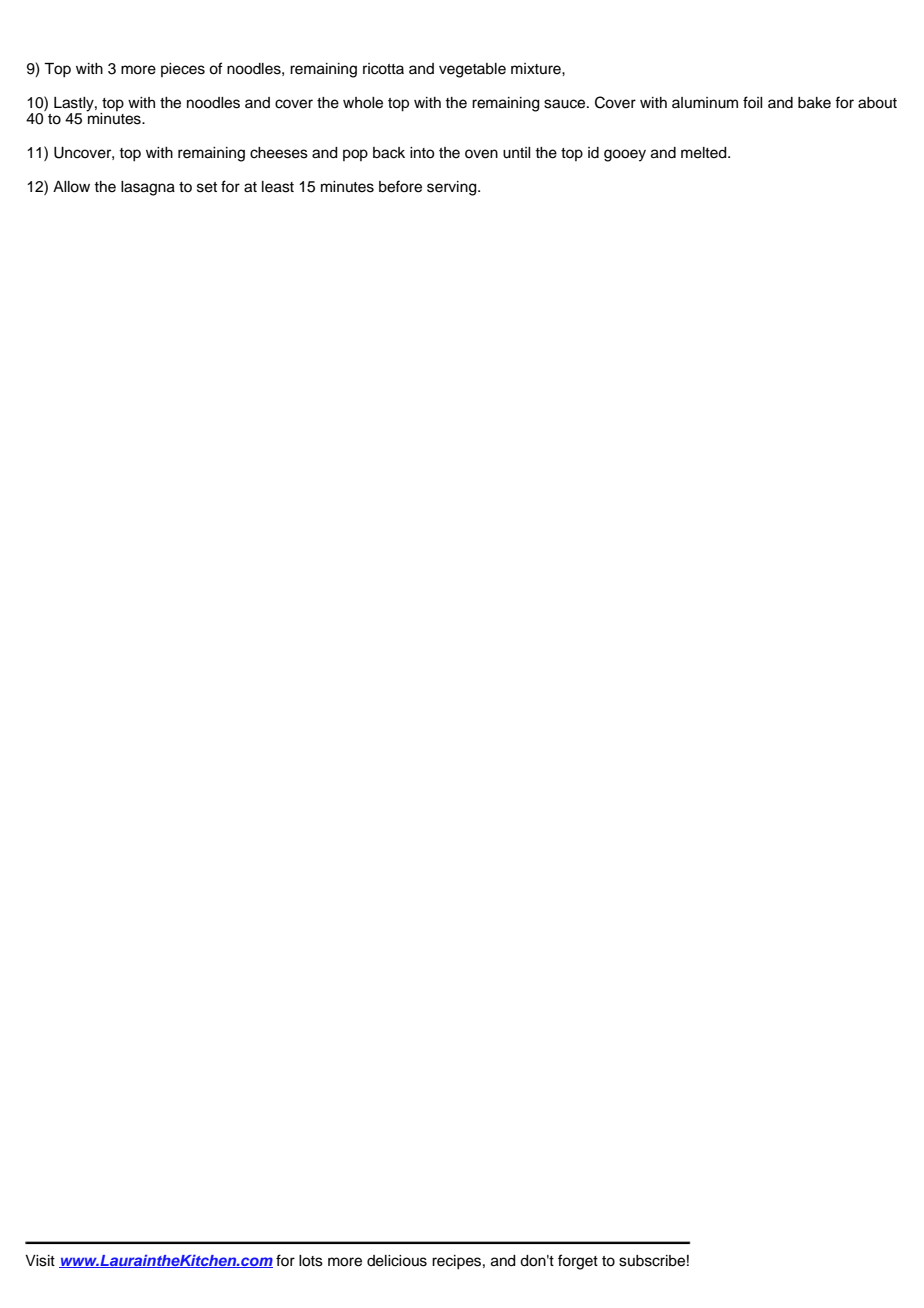  What do you see at coordinates (453, 188) in the image?
I see `serving` at bounding box center [453, 188].
